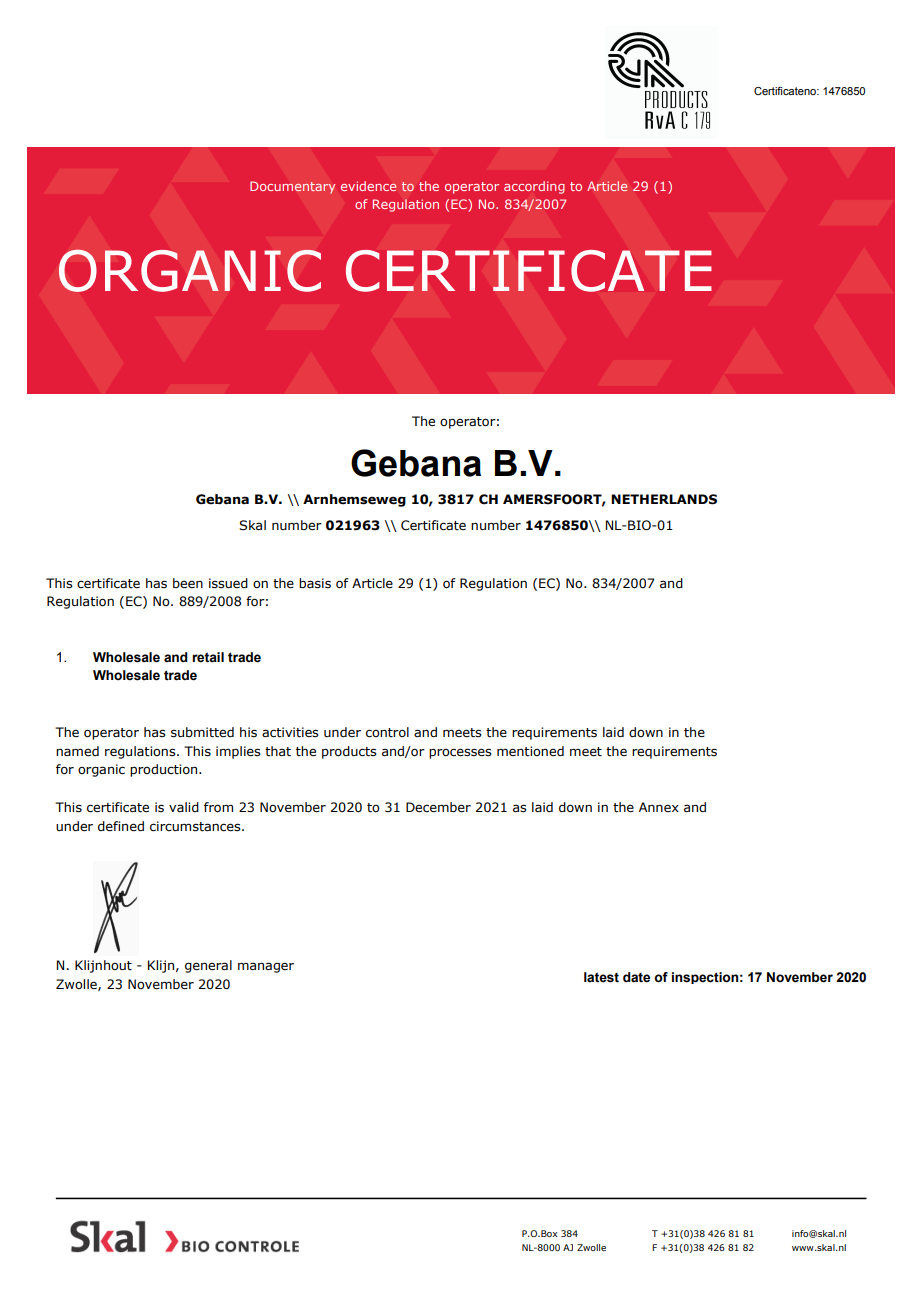 This document has height=1307, width=924. I want to click on according, so click(534, 187).
